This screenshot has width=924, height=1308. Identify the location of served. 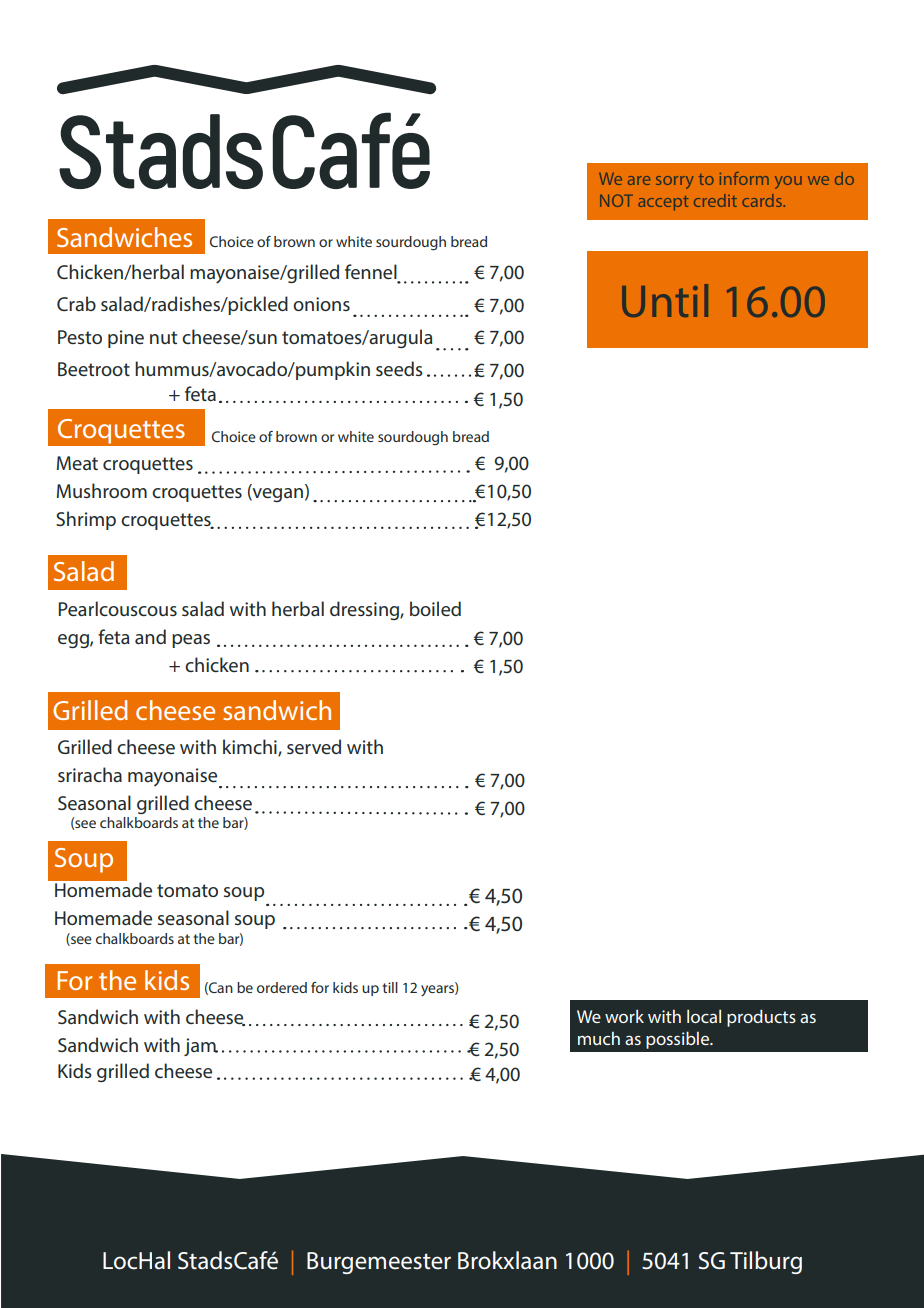
(314, 746).
